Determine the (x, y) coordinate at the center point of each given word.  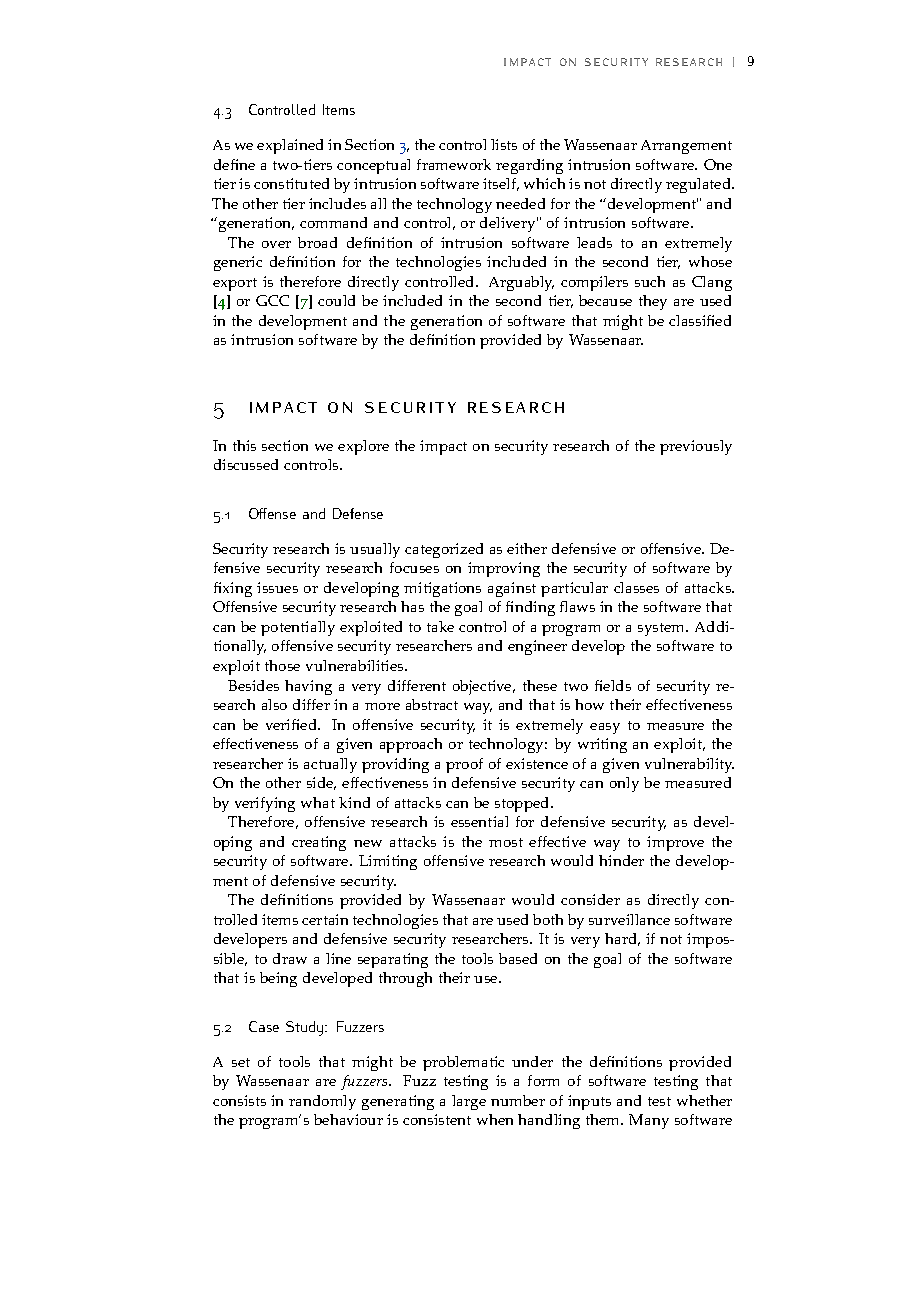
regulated (700, 185)
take (440, 626)
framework (454, 164)
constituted (291, 183)
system (663, 629)
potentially (298, 628)
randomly (322, 1102)
